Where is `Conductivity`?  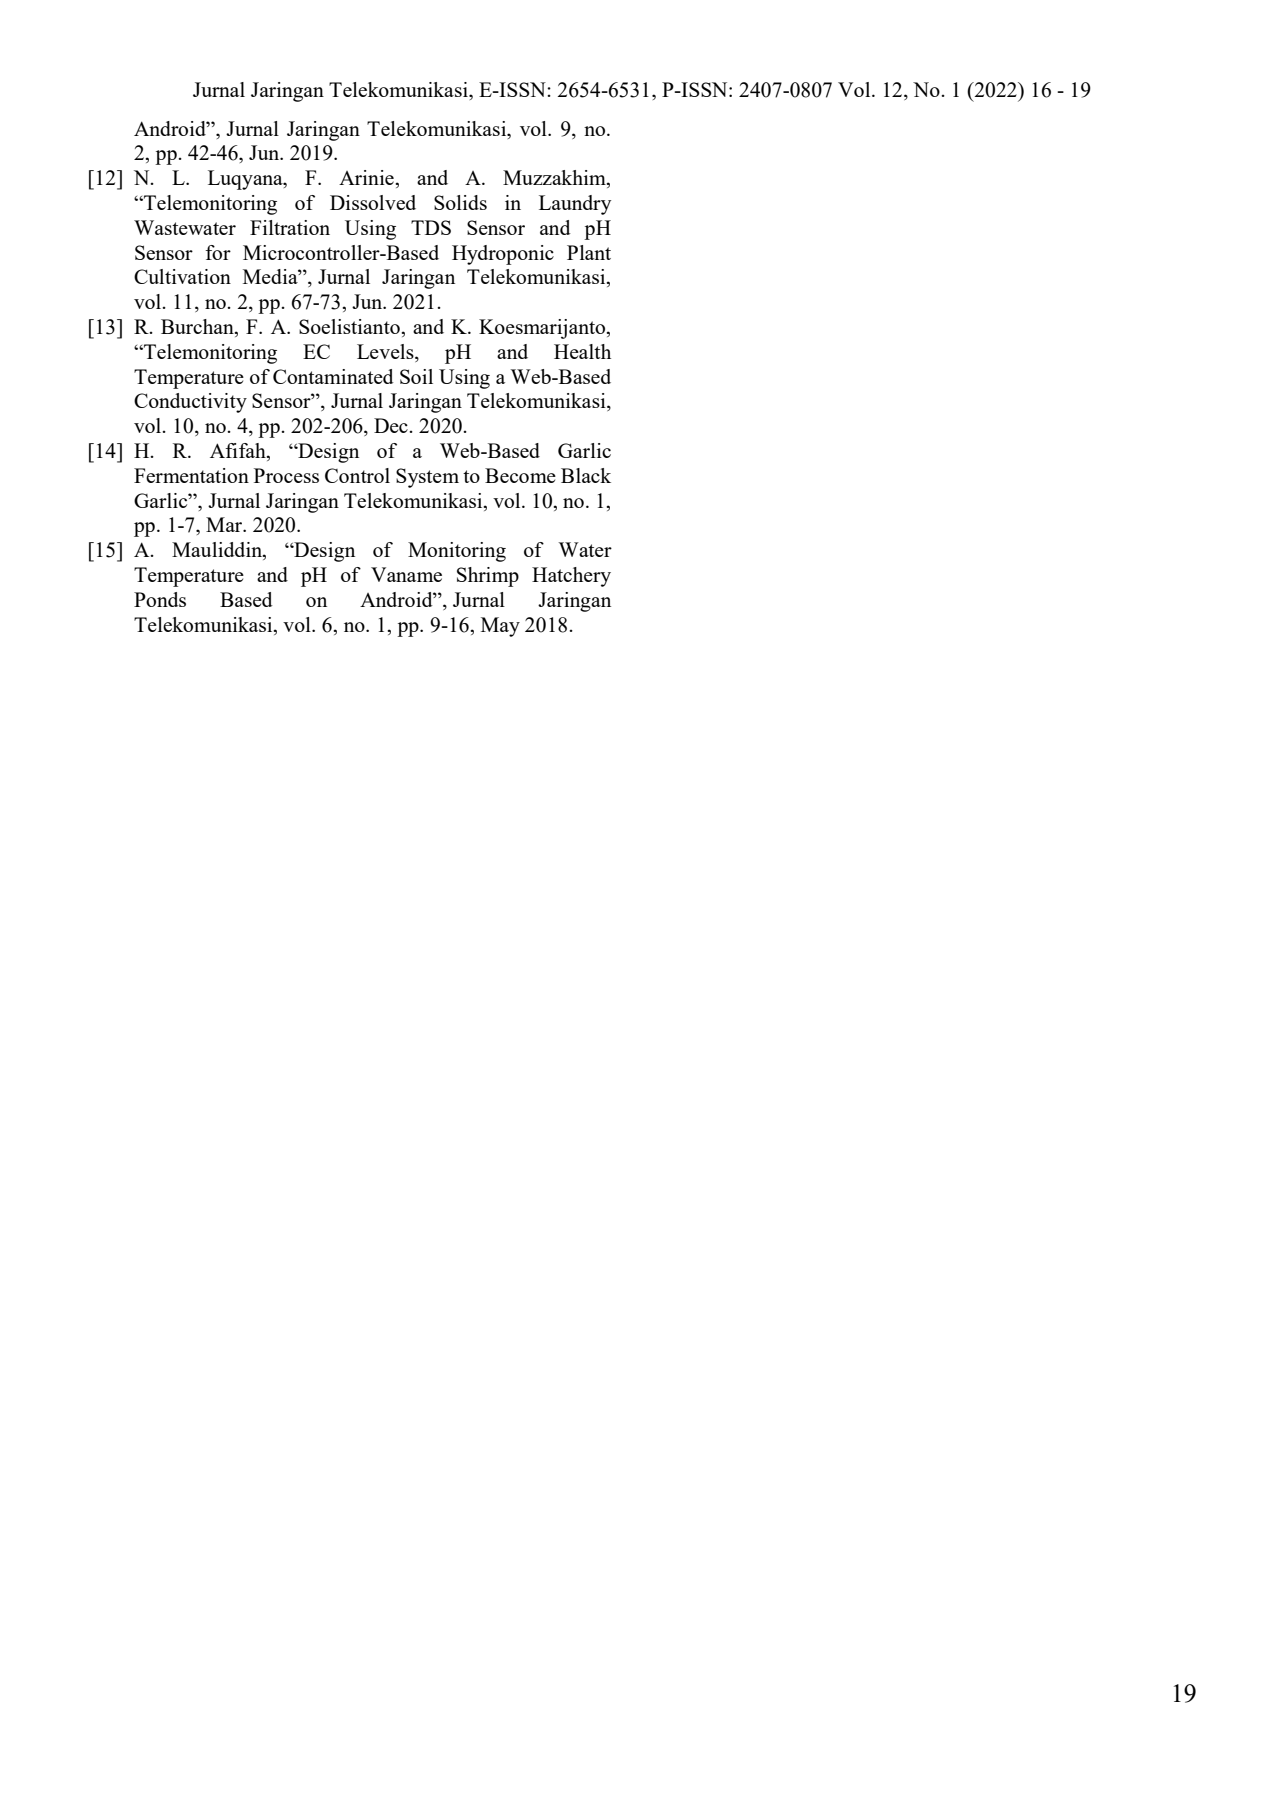 Conductivity is located at coordinates (190, 403).
